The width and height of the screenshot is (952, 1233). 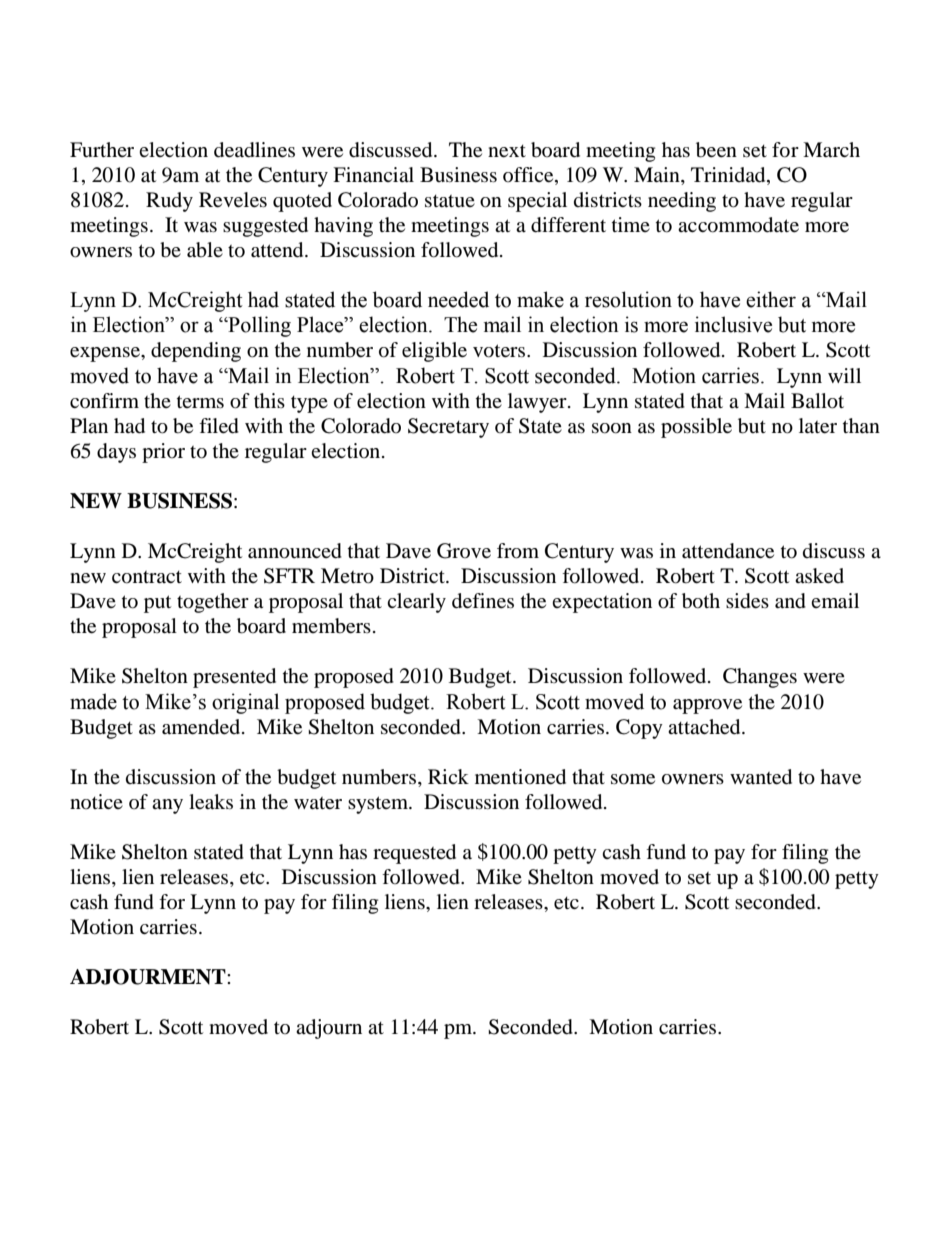 What do you see at coordinates (157, 604) in the screenshot?
I see `put` at bounding box center [157, 604].
